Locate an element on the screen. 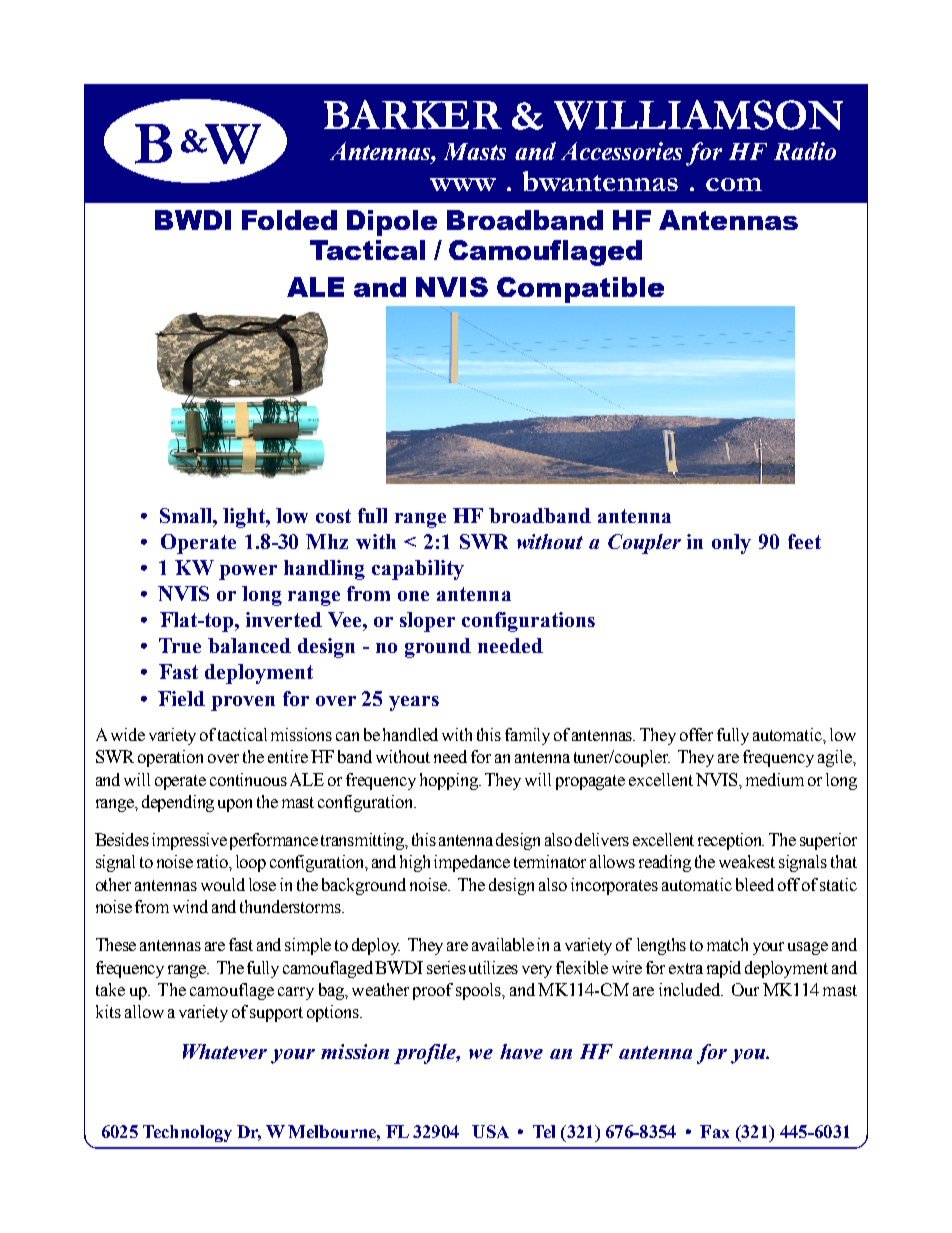 This screenshot has height=1233, width=952. Folded is located at coordinates (289, 220).
